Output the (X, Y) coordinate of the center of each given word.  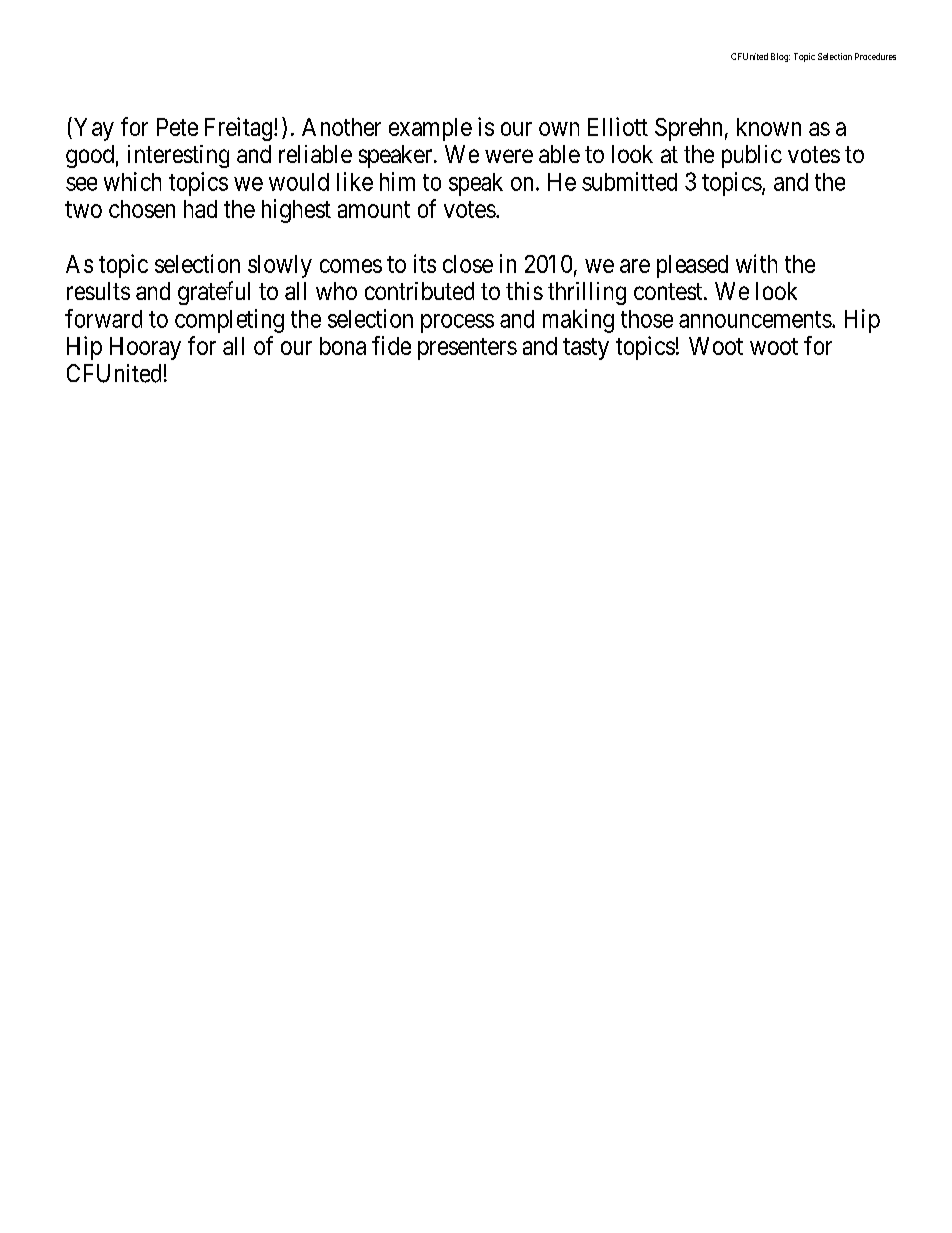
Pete (177, 127)
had (200, 209)
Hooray (145, 348)
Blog (780, 57)
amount (374, 209)
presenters (467, 349)
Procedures (875, 56)
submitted (629, 181)
